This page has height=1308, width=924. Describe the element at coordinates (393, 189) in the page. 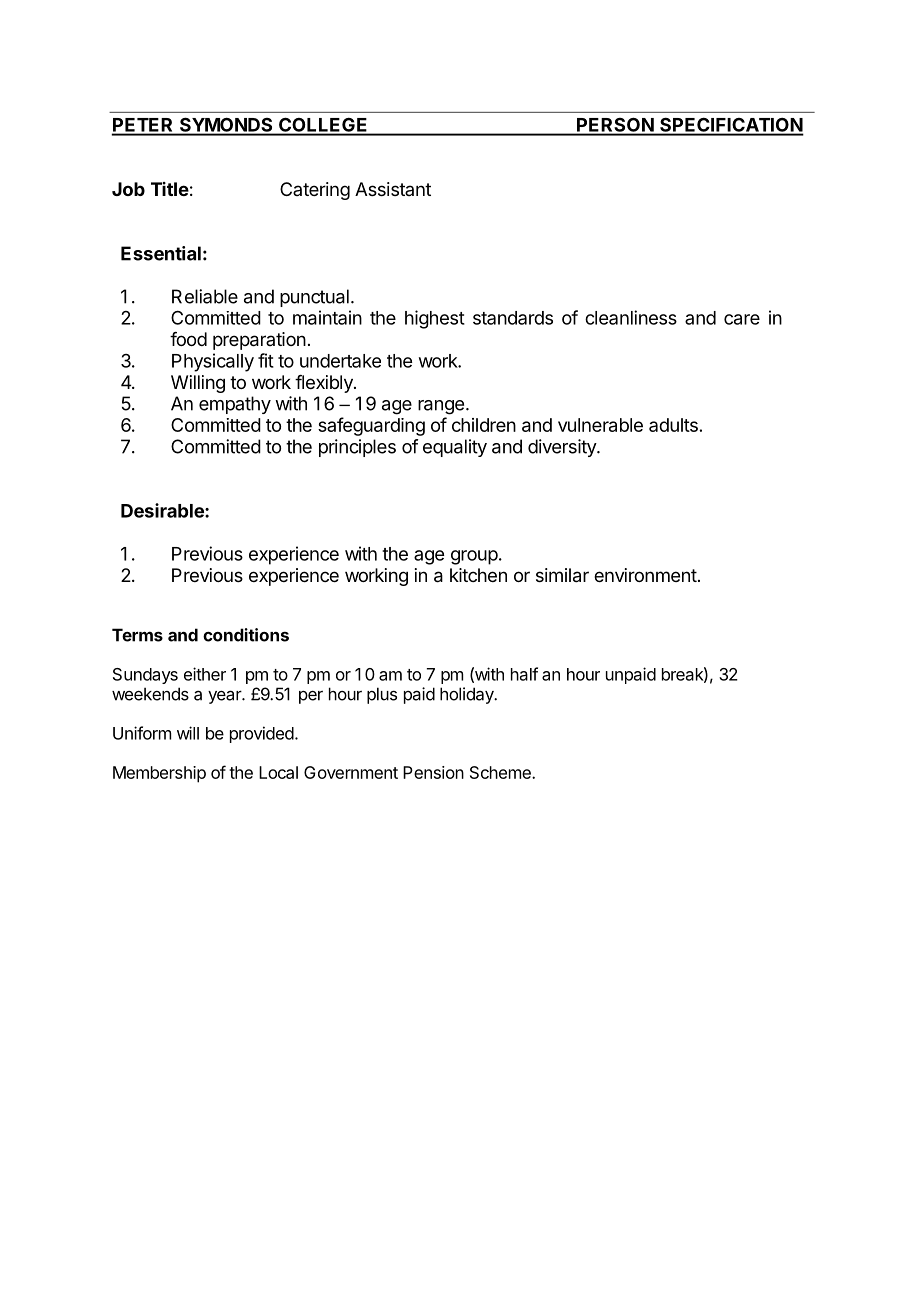

I see `Assistant` at that location.
